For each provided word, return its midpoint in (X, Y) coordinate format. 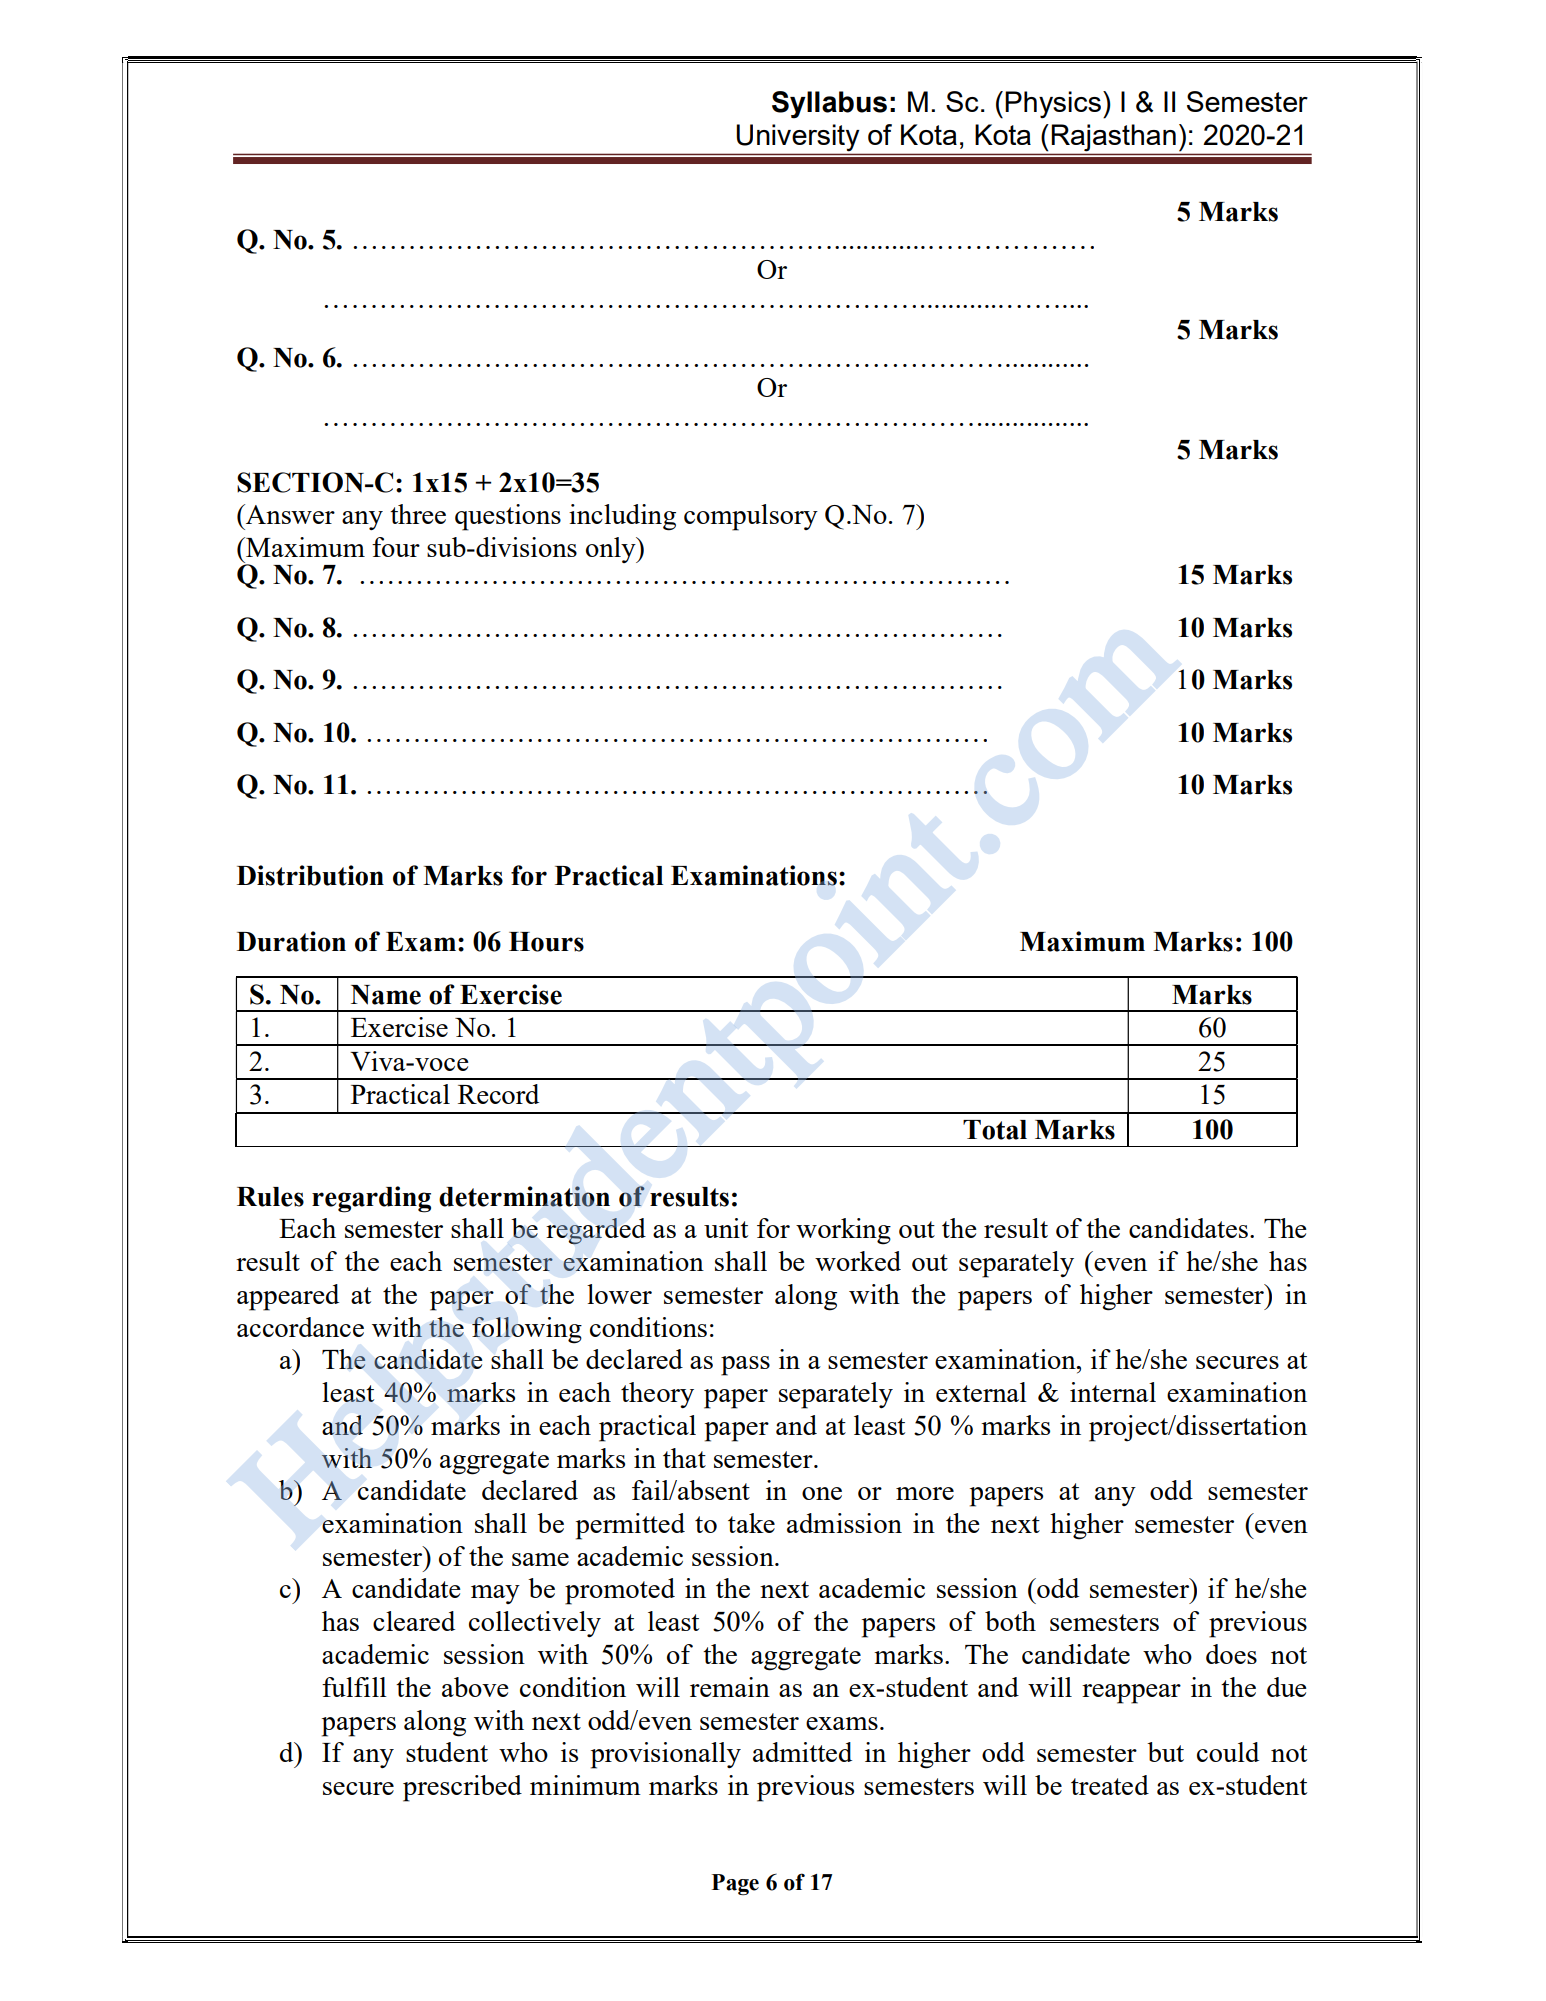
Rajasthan (1114, 137)
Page (735, 1884)
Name (386, 995)
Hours (546, 942)
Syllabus (829, 105)
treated (1110, 1785)
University (798, 137)
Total (995, 1130)
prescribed (462, 1788)
